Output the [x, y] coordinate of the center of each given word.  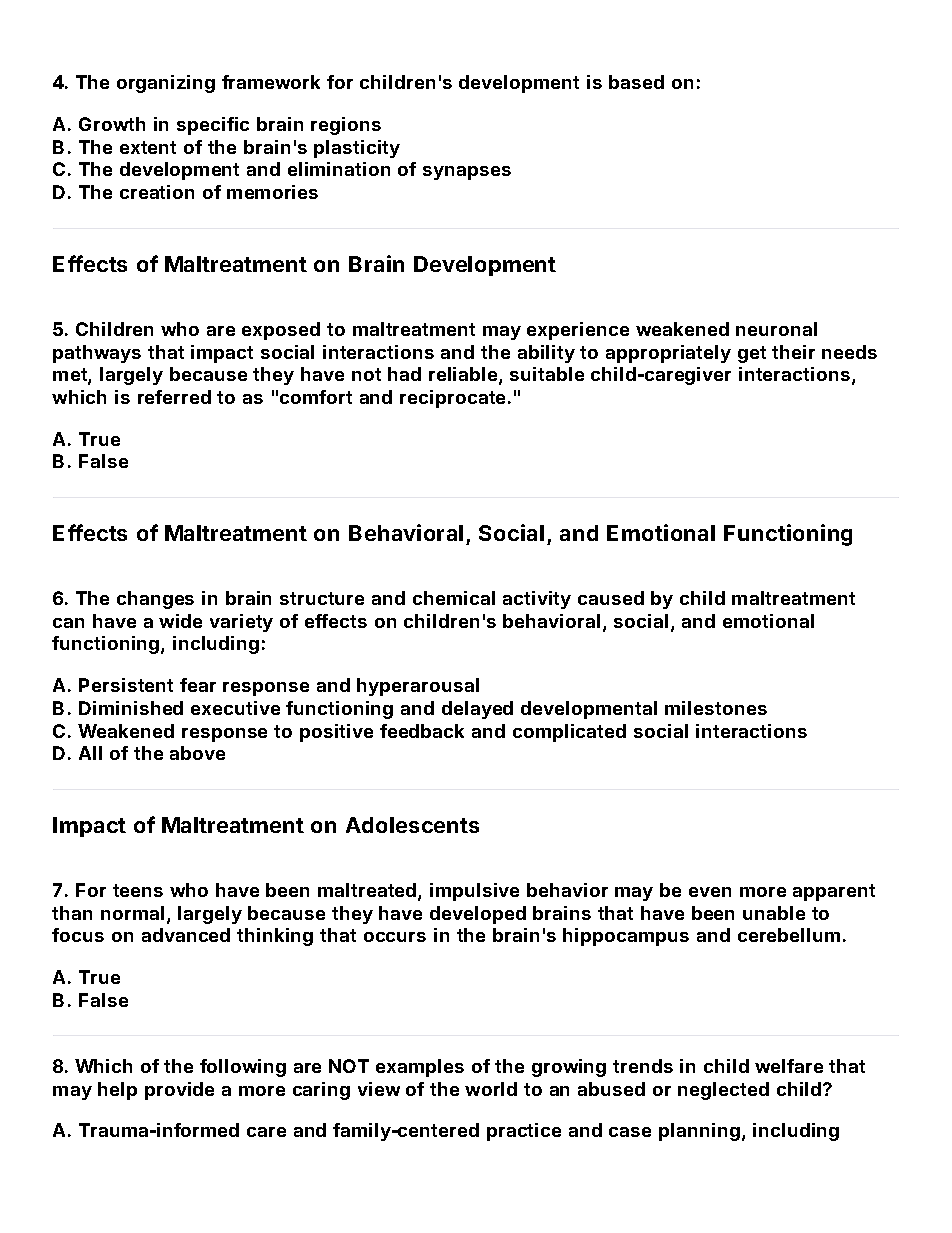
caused [611, 598]
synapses [467, 173]
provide [179, 1091]
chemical [454, 598]
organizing [166, 84]
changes [155, 600]
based [636, 82]
